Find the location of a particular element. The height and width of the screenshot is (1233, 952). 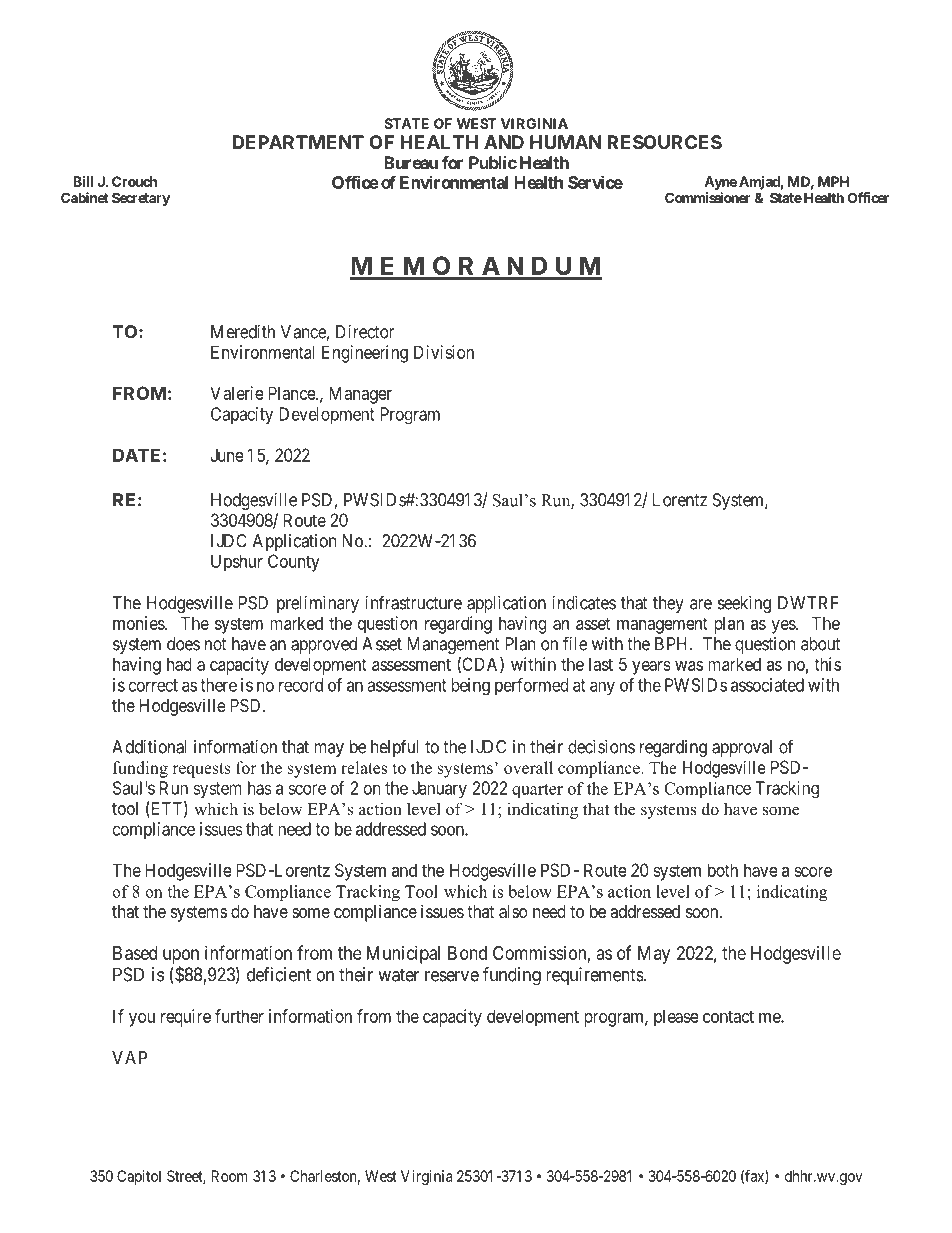

Bureau is located at coordinates (411, 162).
